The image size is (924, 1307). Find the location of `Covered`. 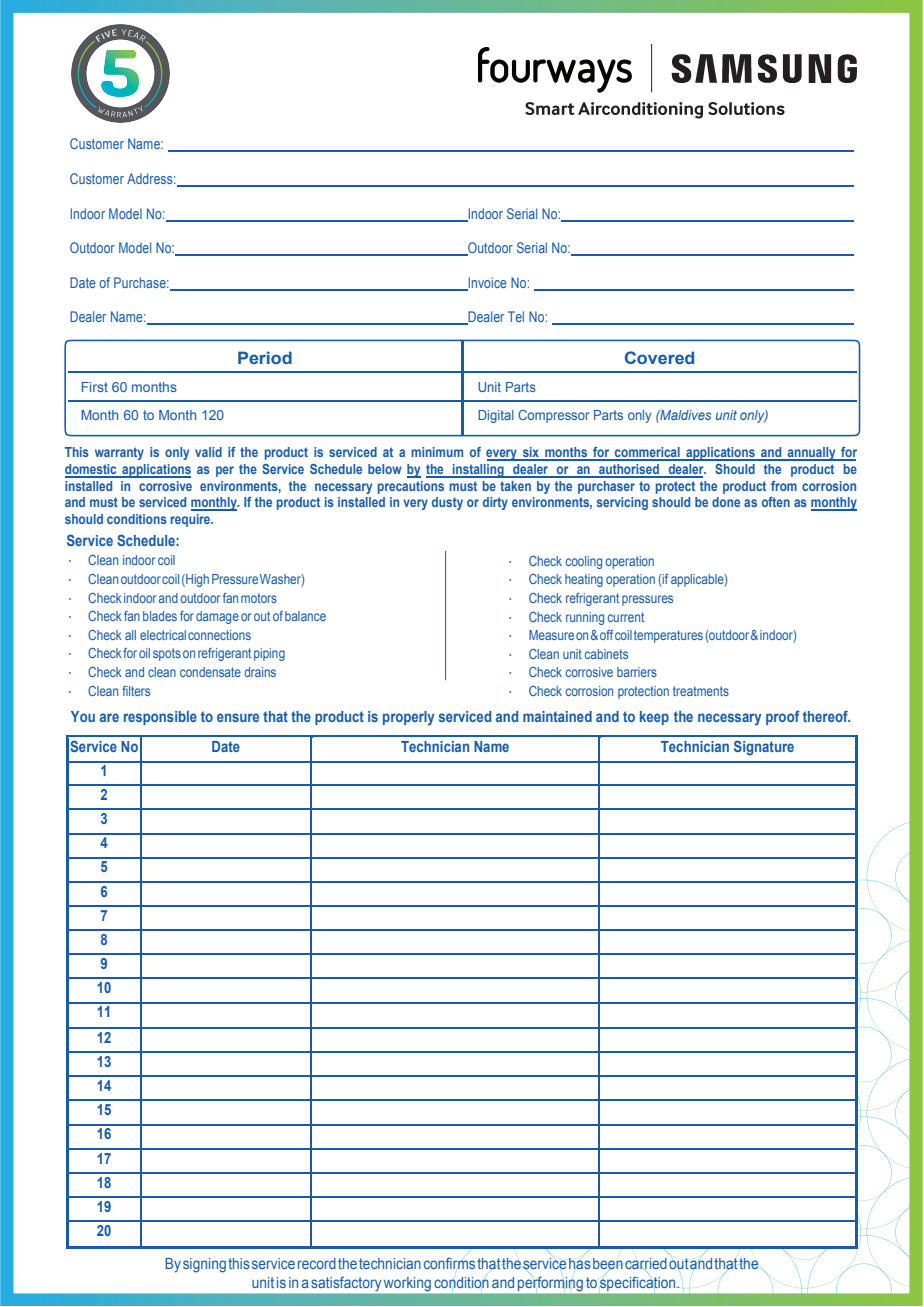

Covered is located at coordinates (659, 357).
